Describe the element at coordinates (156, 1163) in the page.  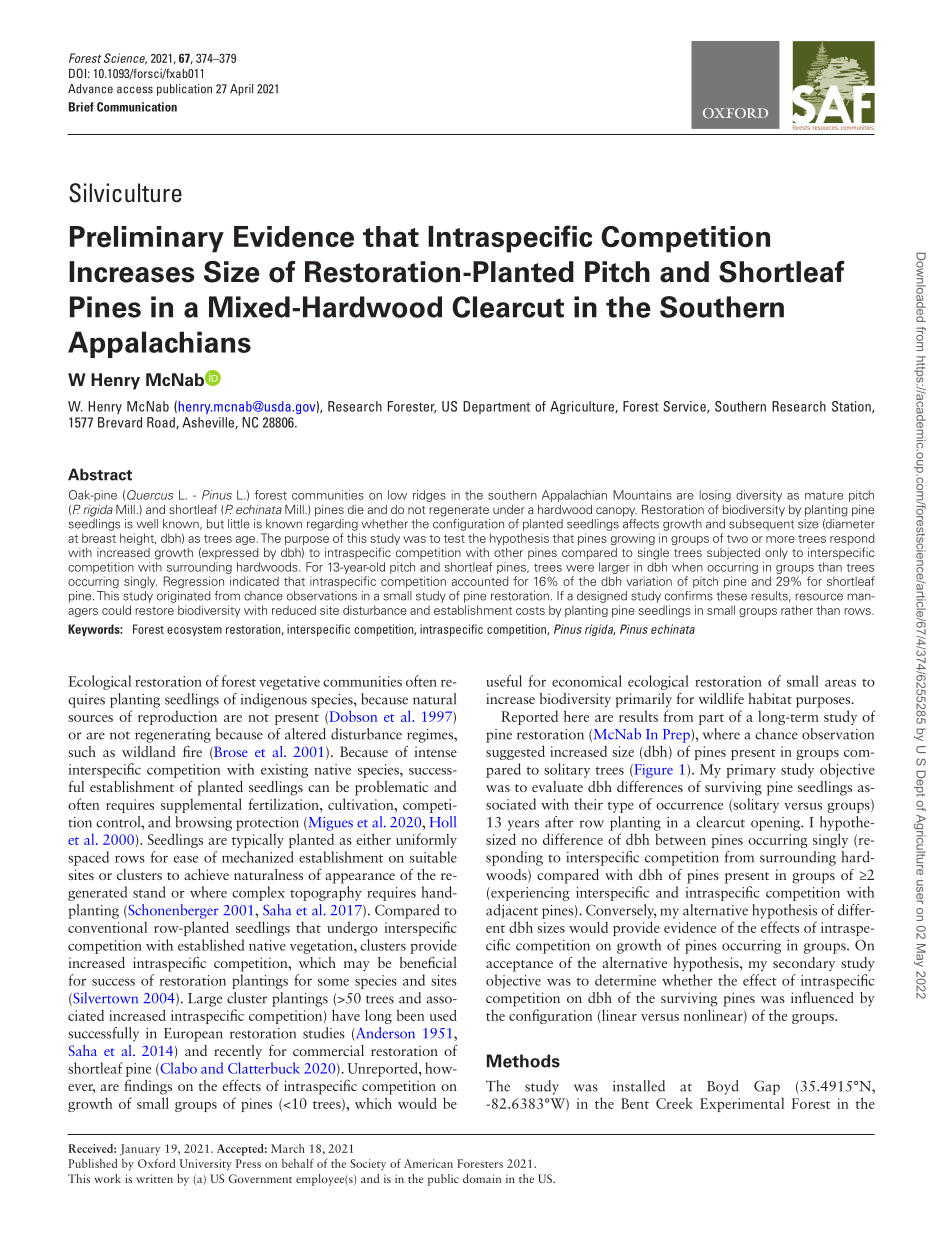
I see `Oxford` at that location.
